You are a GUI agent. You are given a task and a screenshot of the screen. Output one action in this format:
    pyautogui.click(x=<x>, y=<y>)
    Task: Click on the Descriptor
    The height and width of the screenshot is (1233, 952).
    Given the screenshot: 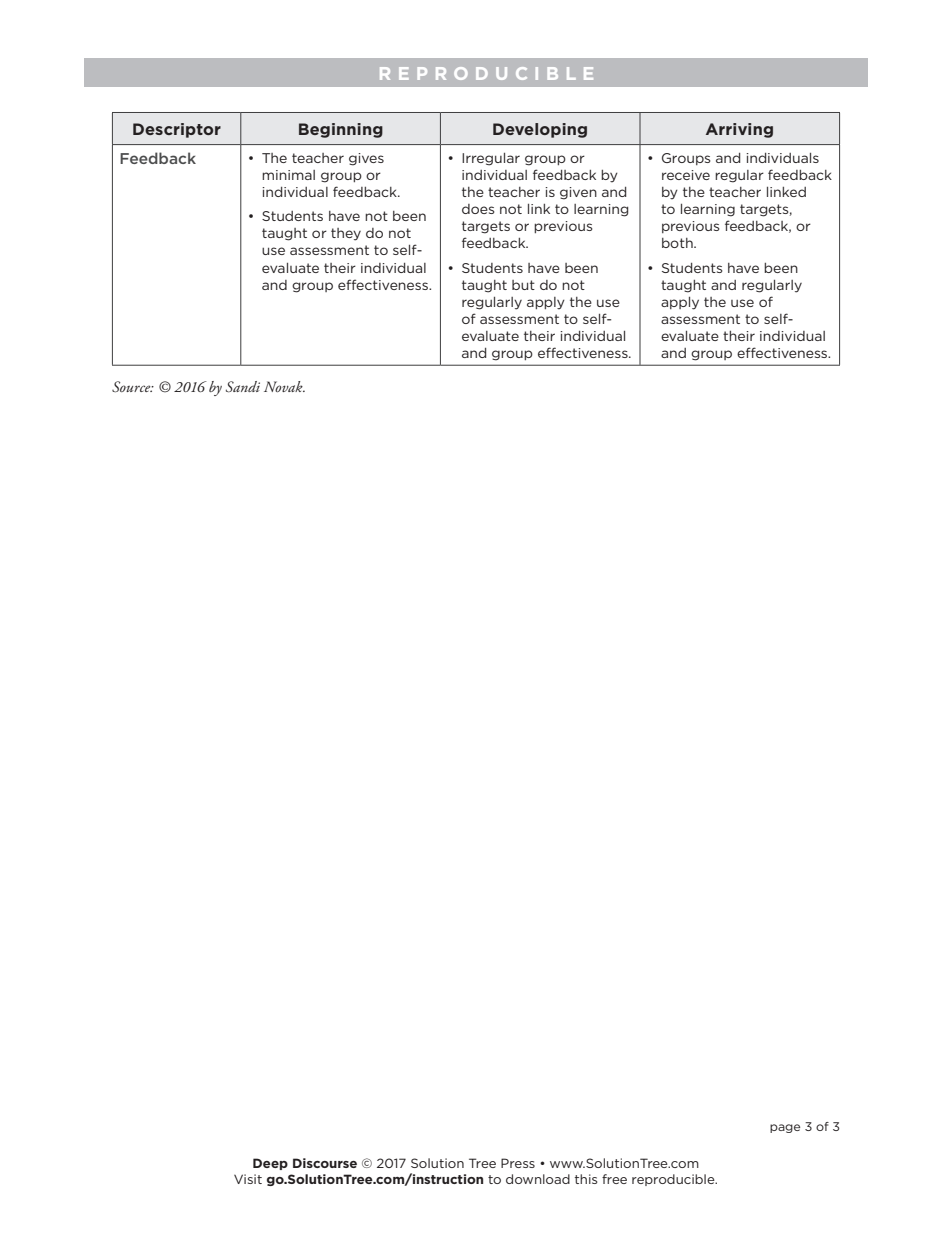 What is the action you would take?
    pyautogui.click(x=177, y=130)
